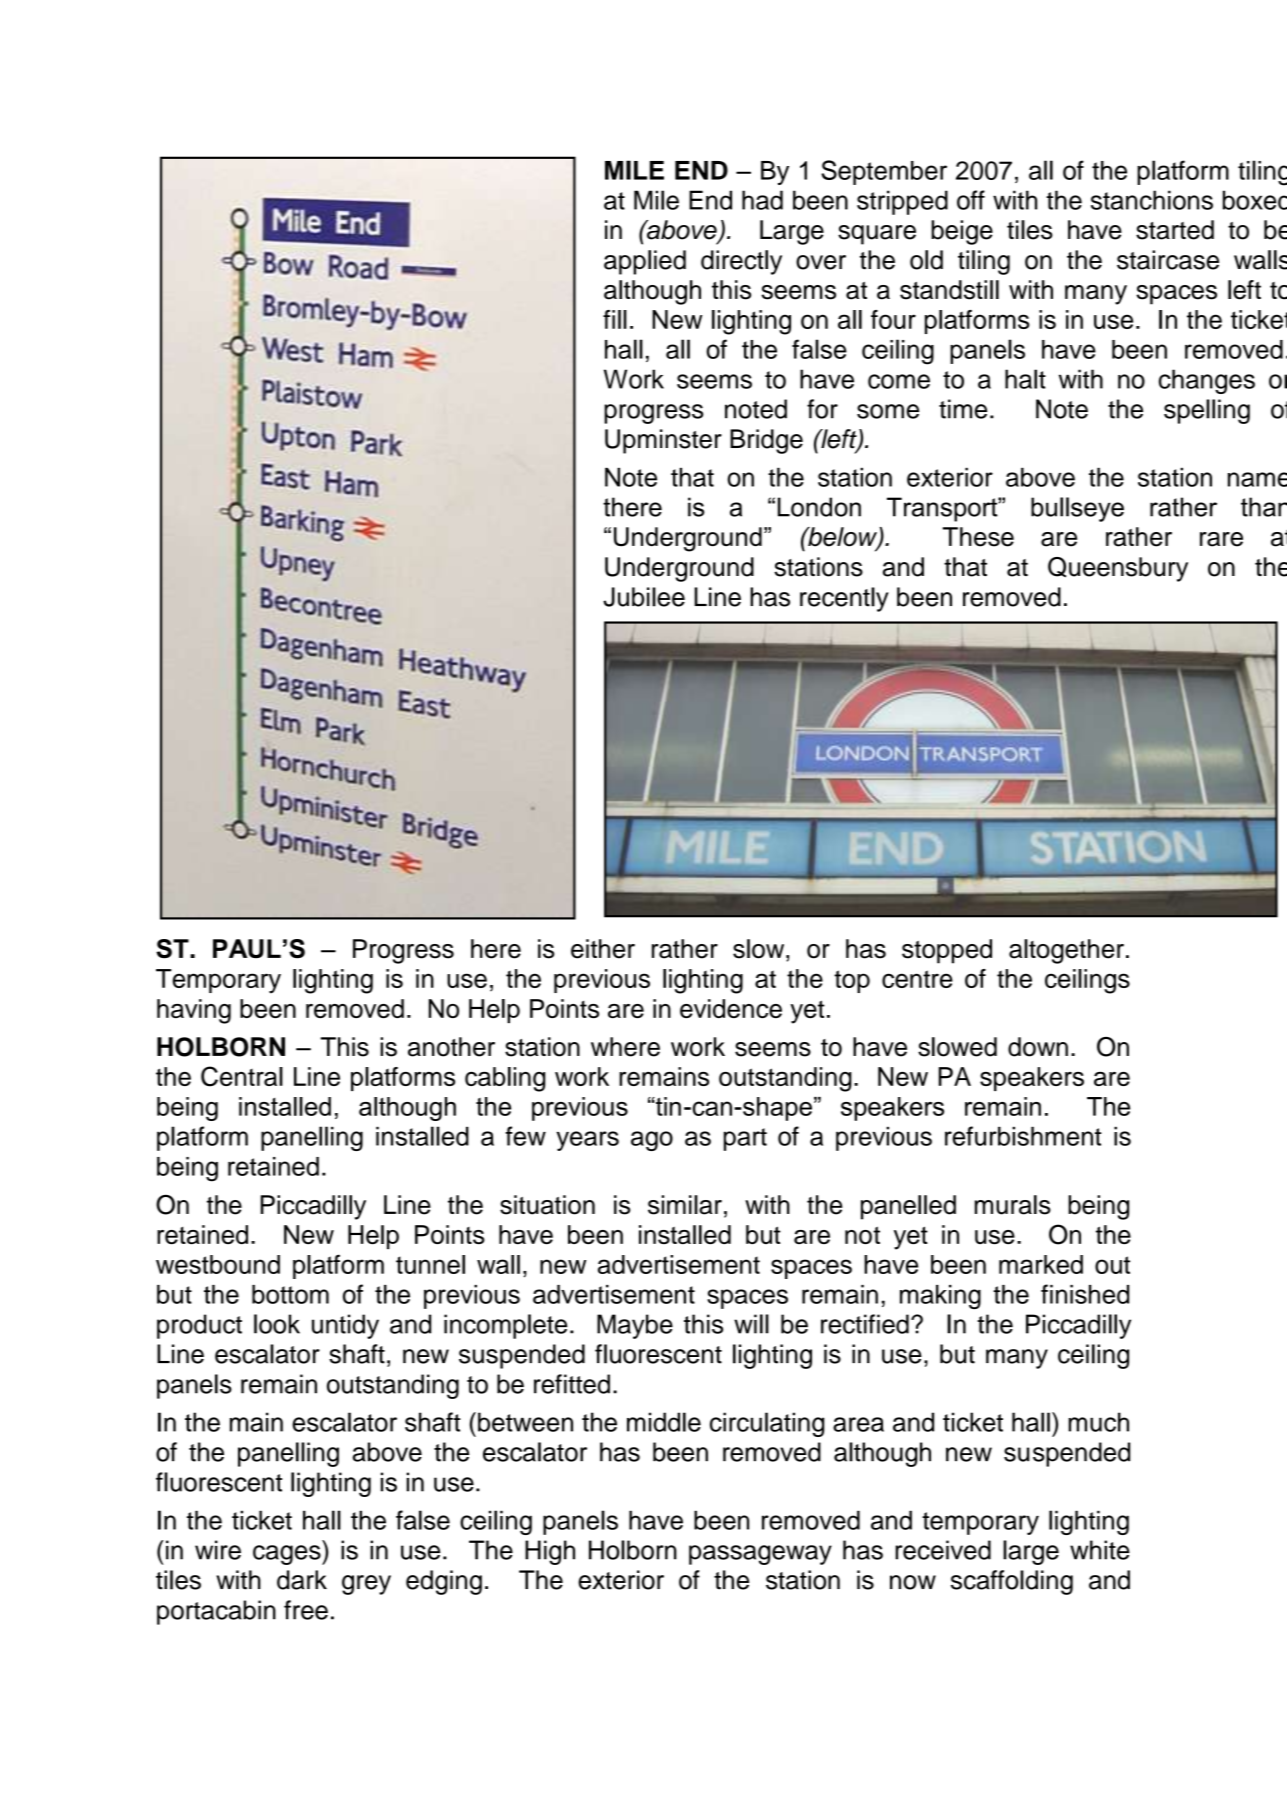  I want to click on fill, so click(615, 319).
